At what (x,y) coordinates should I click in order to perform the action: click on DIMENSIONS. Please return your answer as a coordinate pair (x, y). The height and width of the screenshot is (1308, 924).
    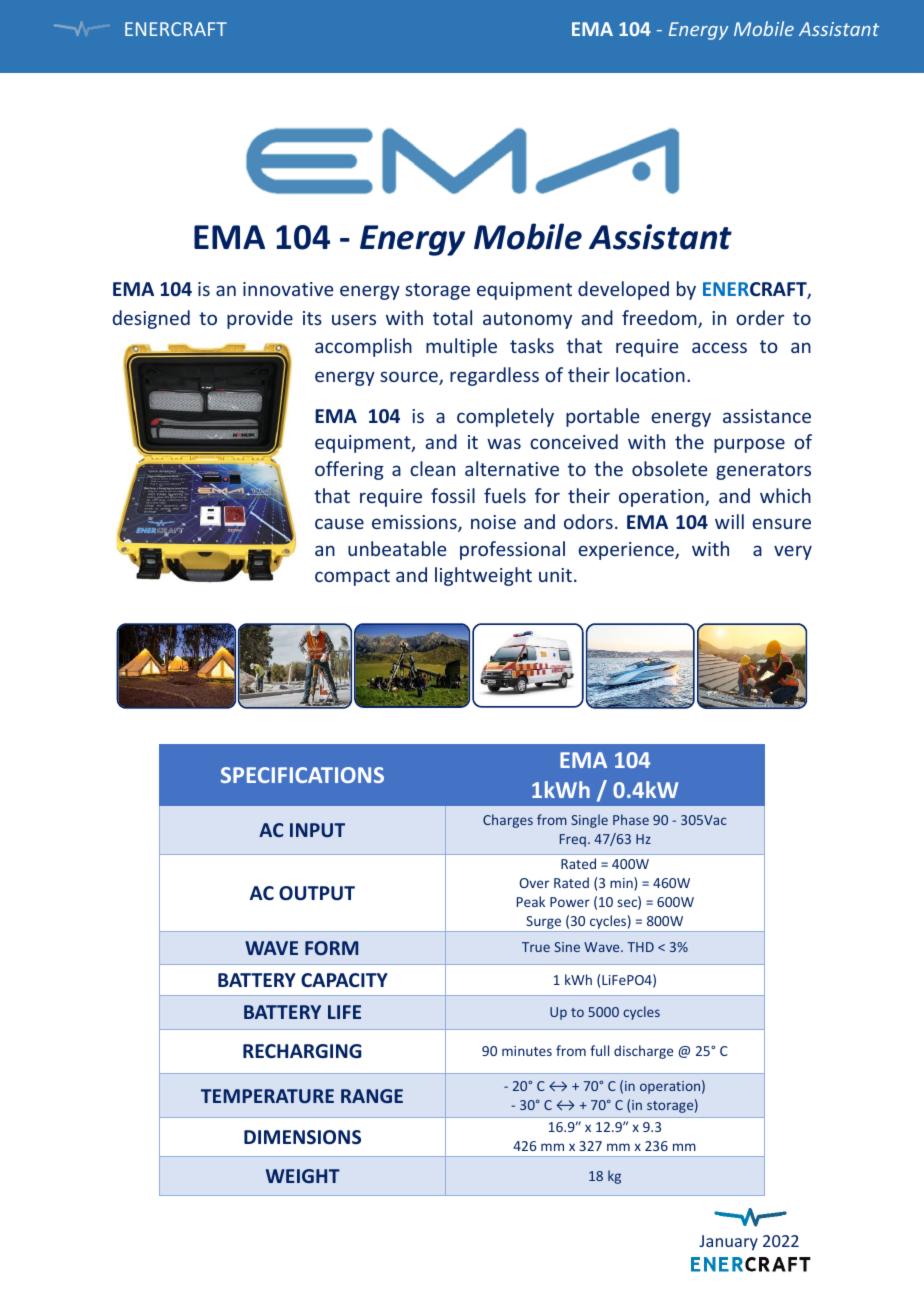
    Looking at the image, I should click on (302, 1137).
